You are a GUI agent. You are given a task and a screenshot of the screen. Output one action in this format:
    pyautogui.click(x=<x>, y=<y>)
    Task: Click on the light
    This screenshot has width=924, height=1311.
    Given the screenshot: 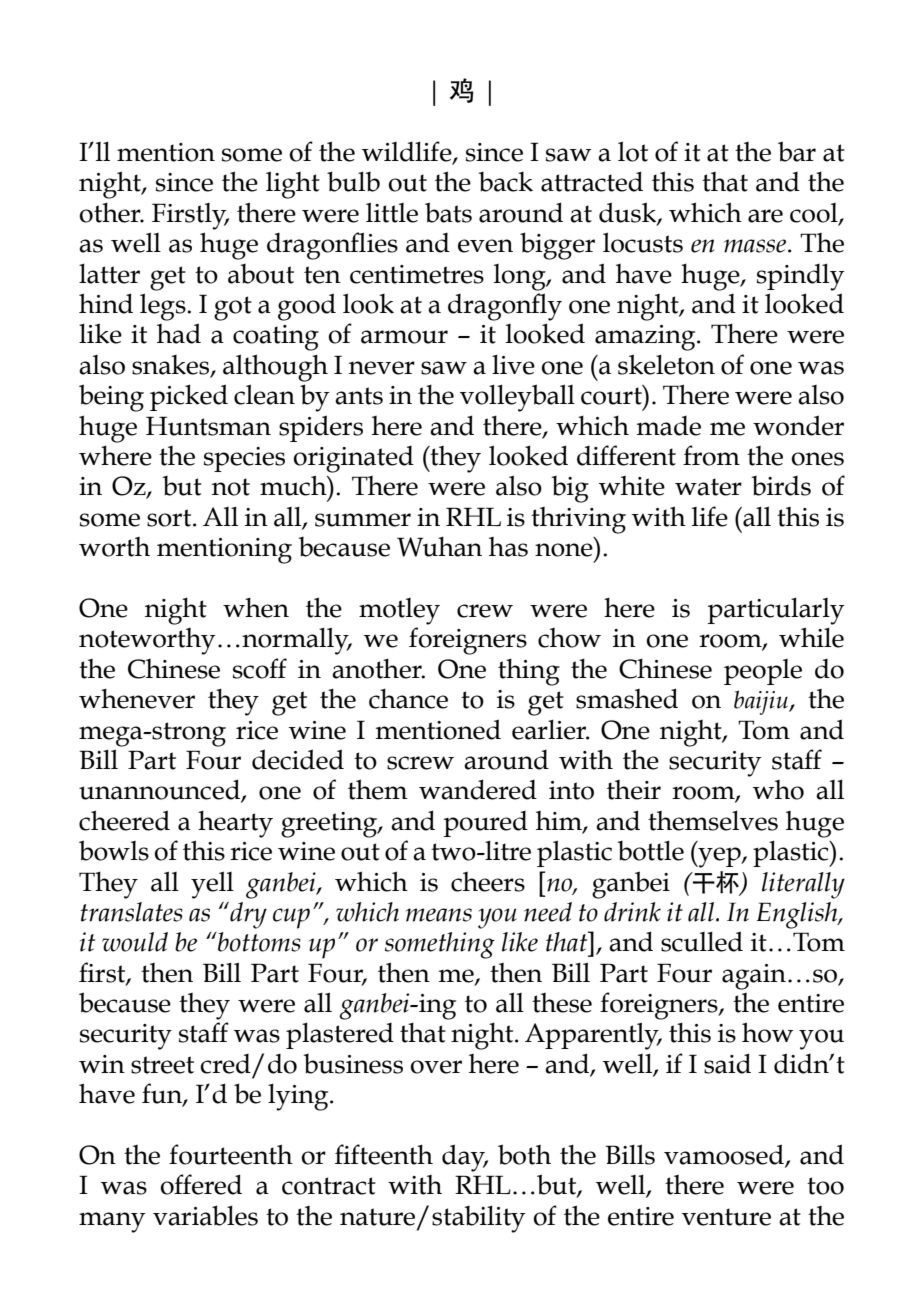 What is the action you would take?
    pyautogui.click(x=293, y=185)
